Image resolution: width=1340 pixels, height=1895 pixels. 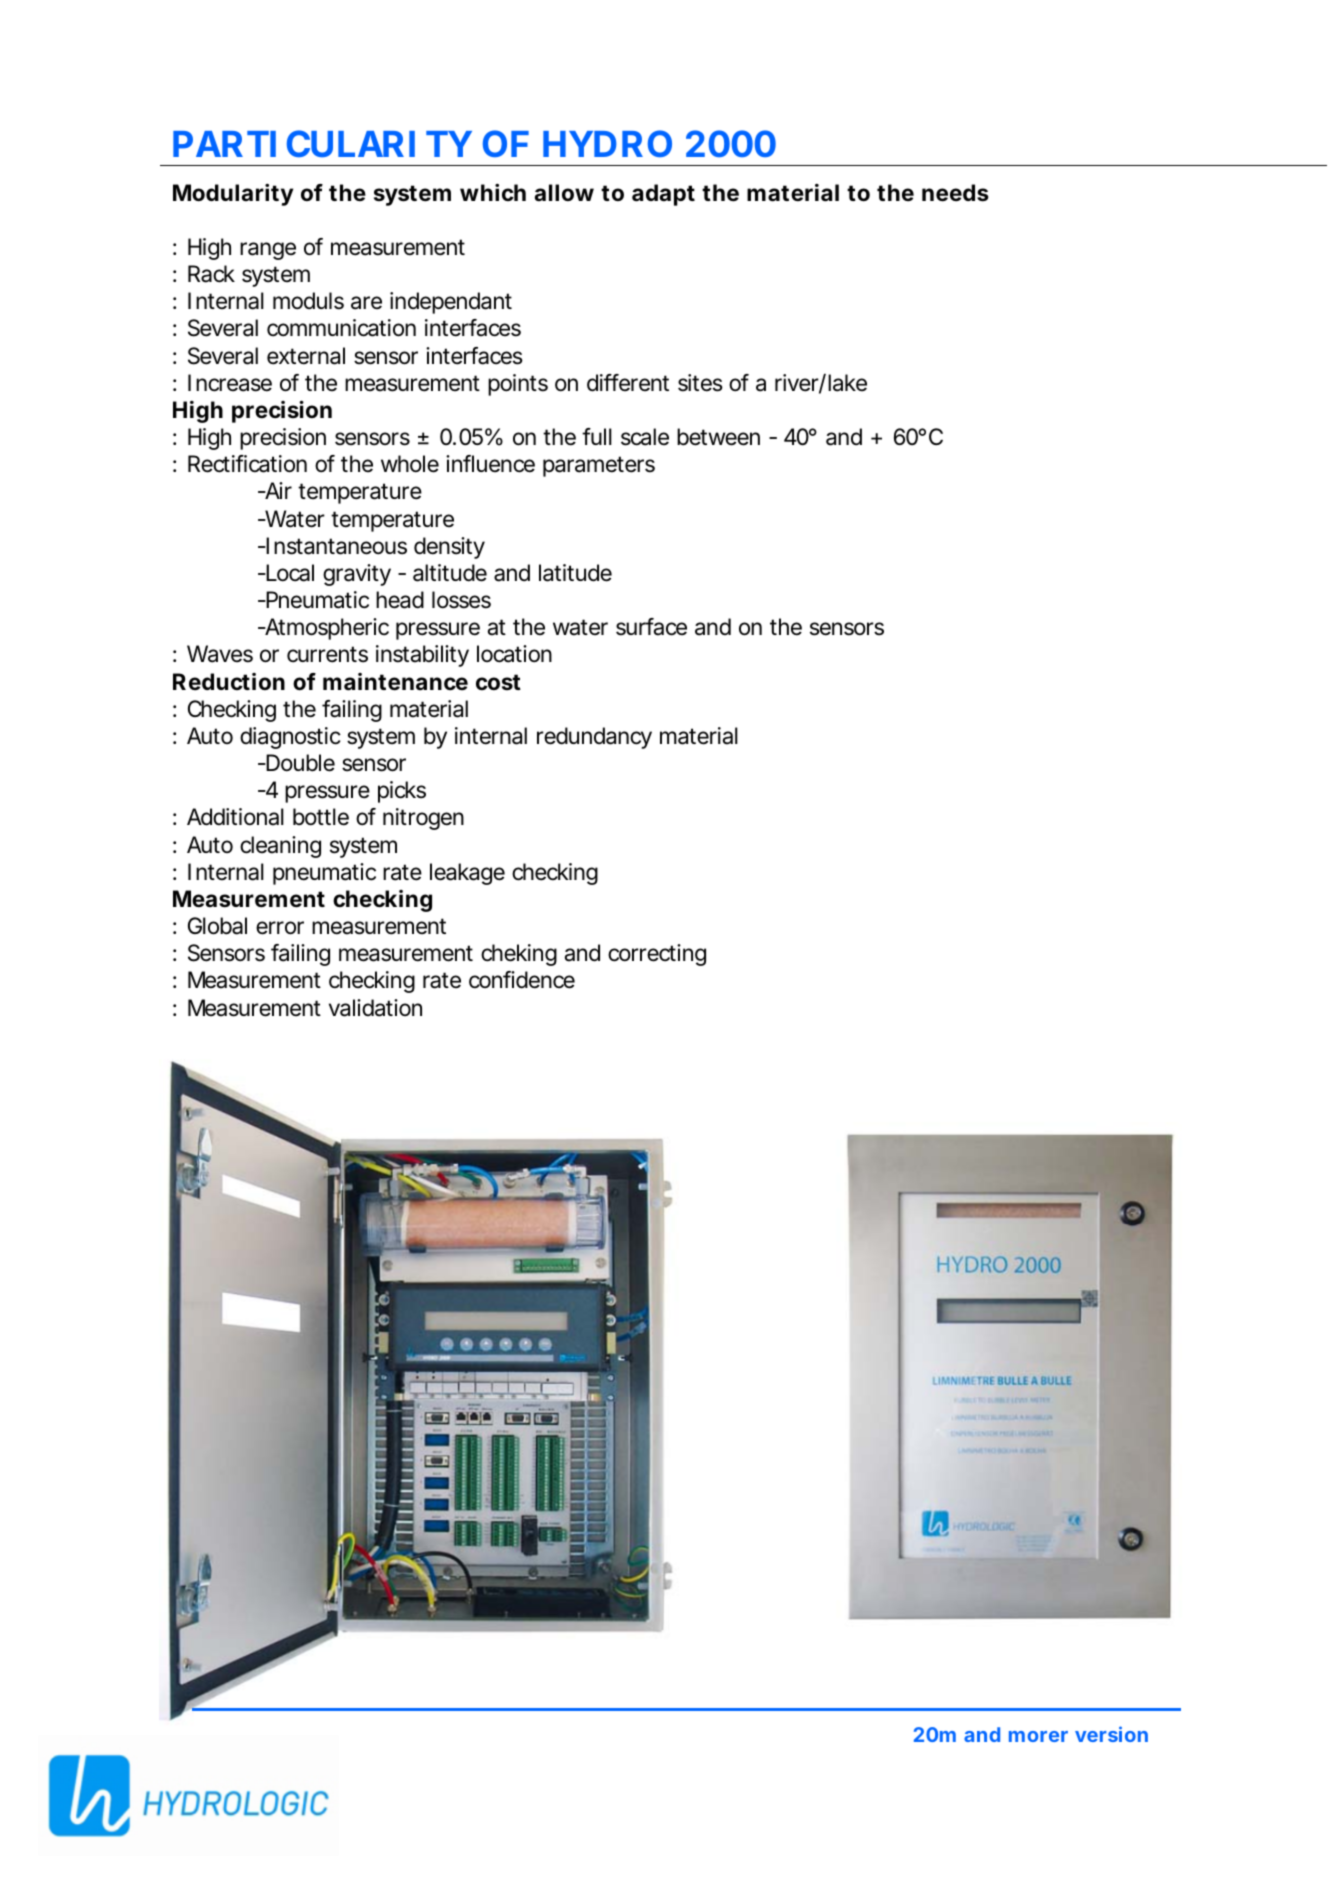 What do you see at coordinates (651, 627) in the document?
I see `surface` at bounding box center [651, 627].
